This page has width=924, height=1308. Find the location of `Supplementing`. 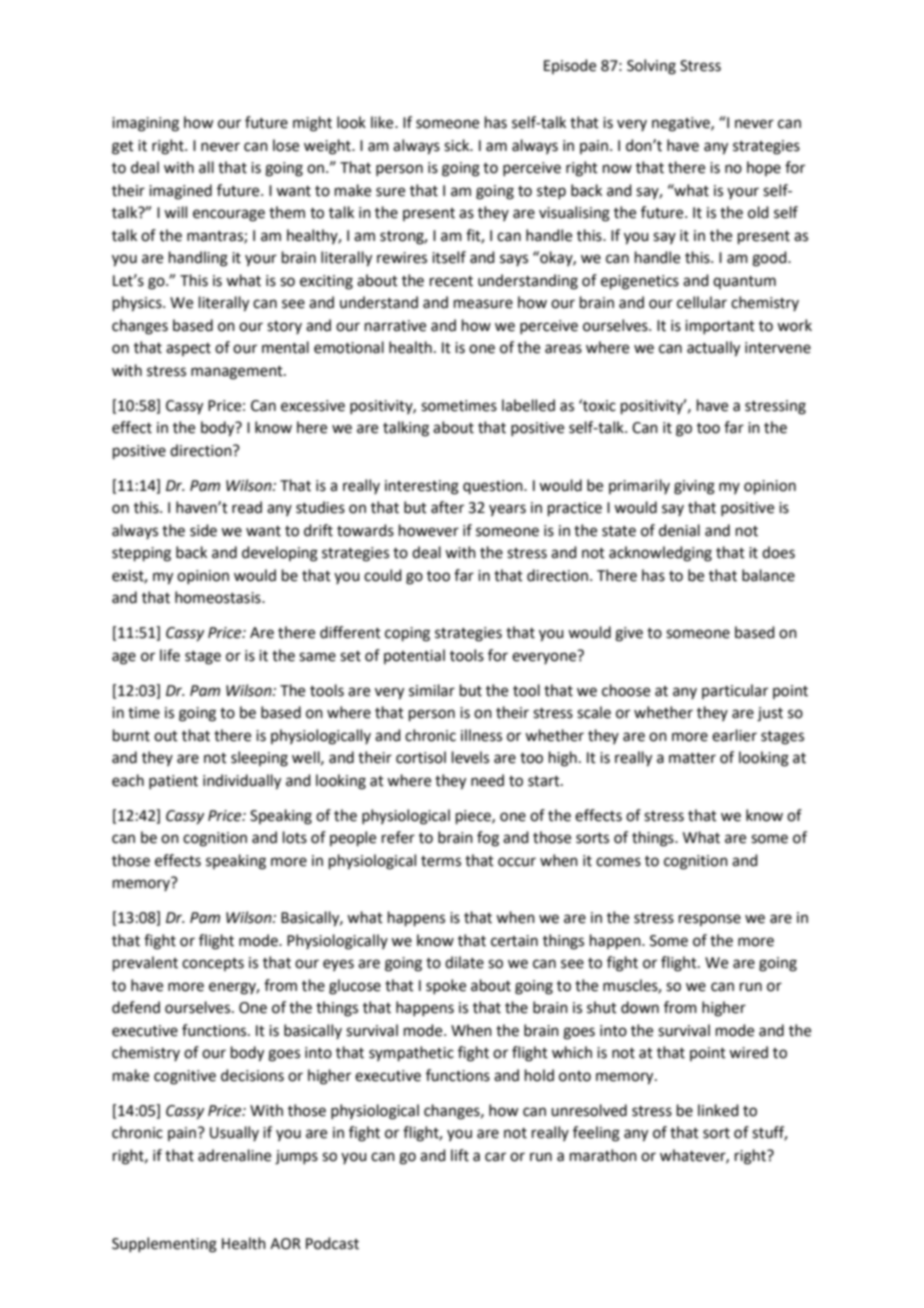

Supplementing is located at coordinates (164, 1245).
